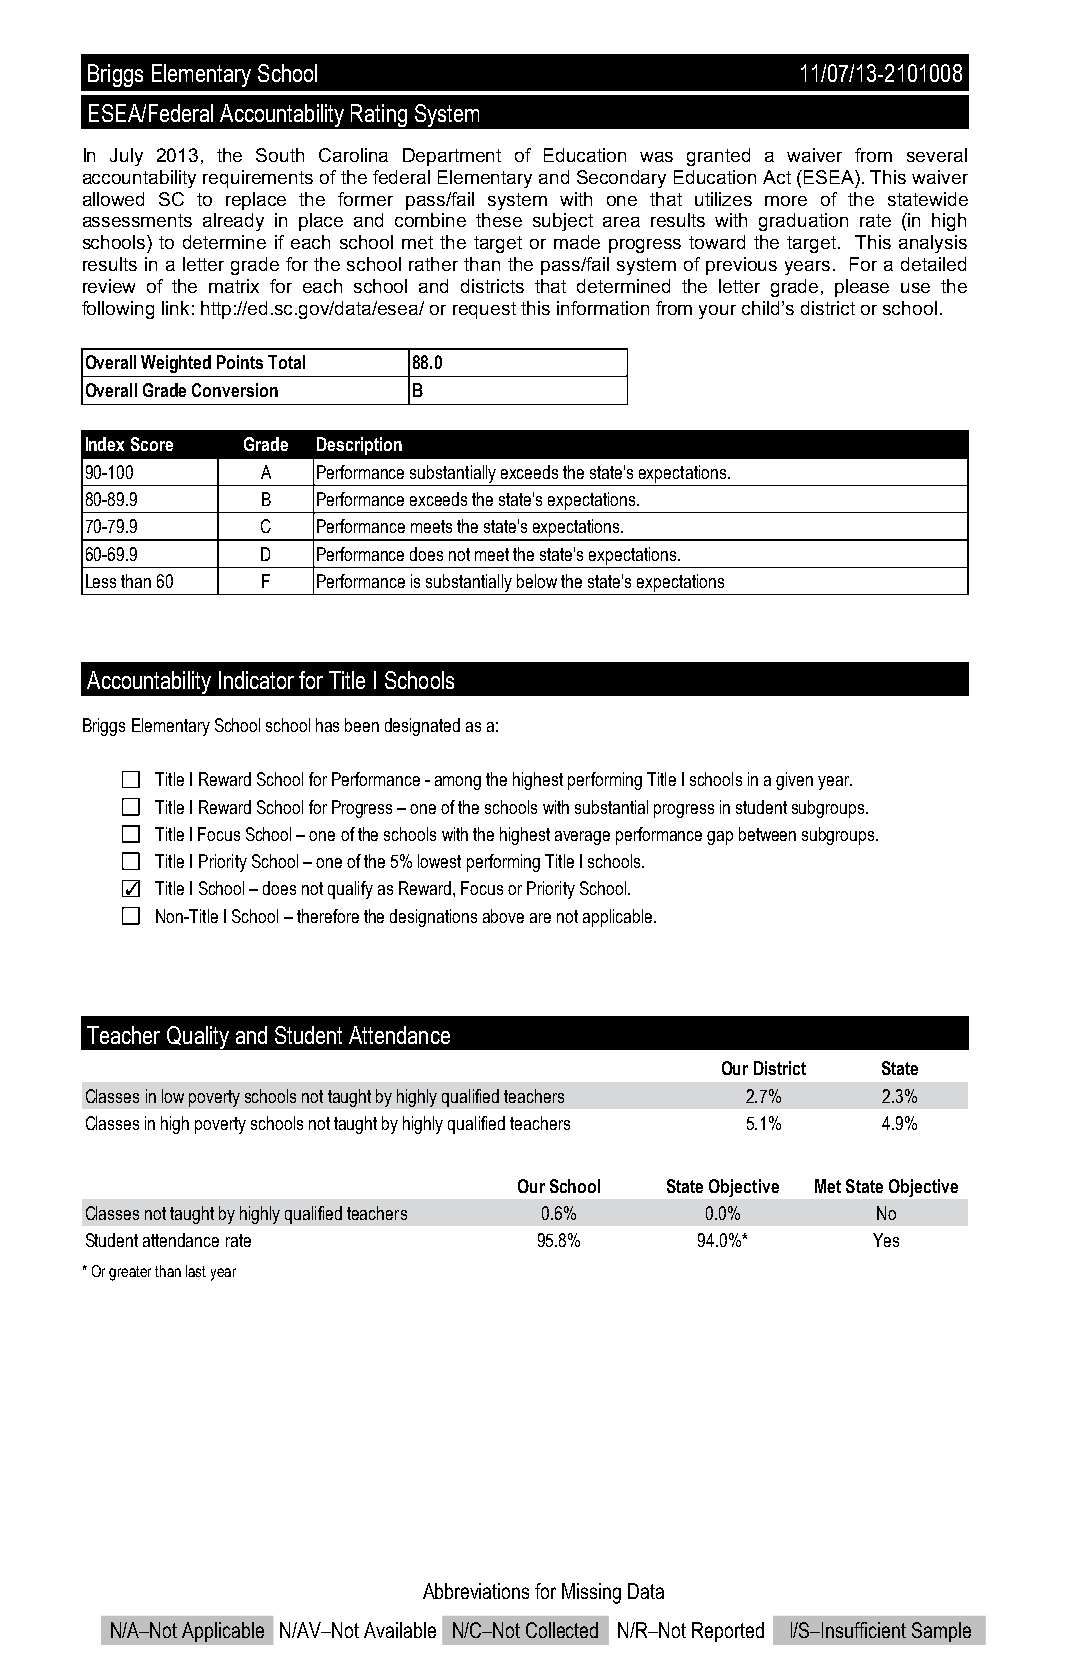 The width and height of the screenshot is (1080, 1668). What do you see at coordinates (941, 1632) in the screenshot?
I see `Sample` at bounding box center [941, 1632].
